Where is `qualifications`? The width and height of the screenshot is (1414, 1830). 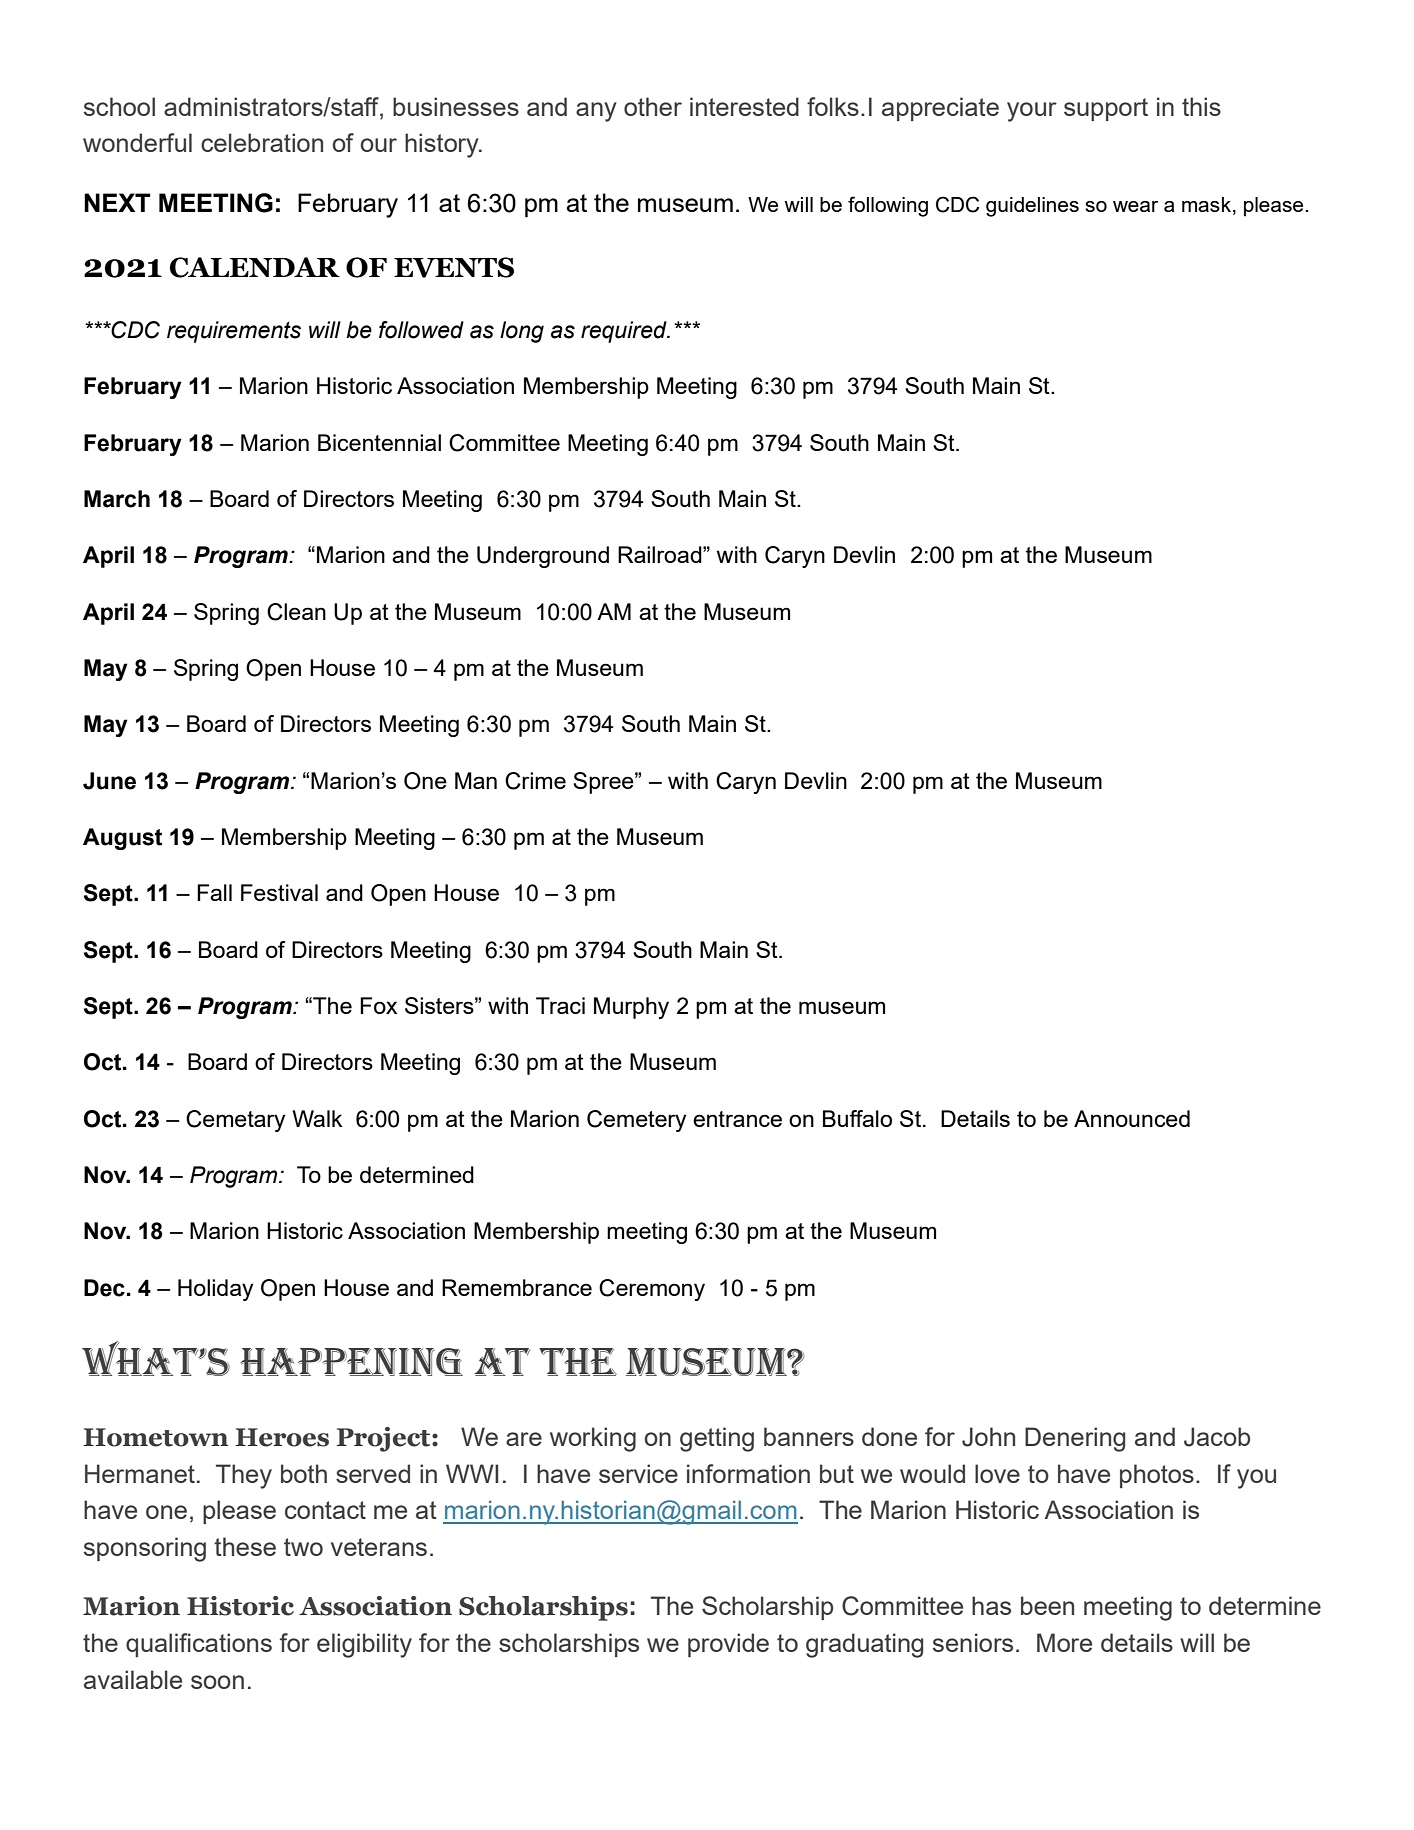 qualifications is located at coordinates (199, 1645).
